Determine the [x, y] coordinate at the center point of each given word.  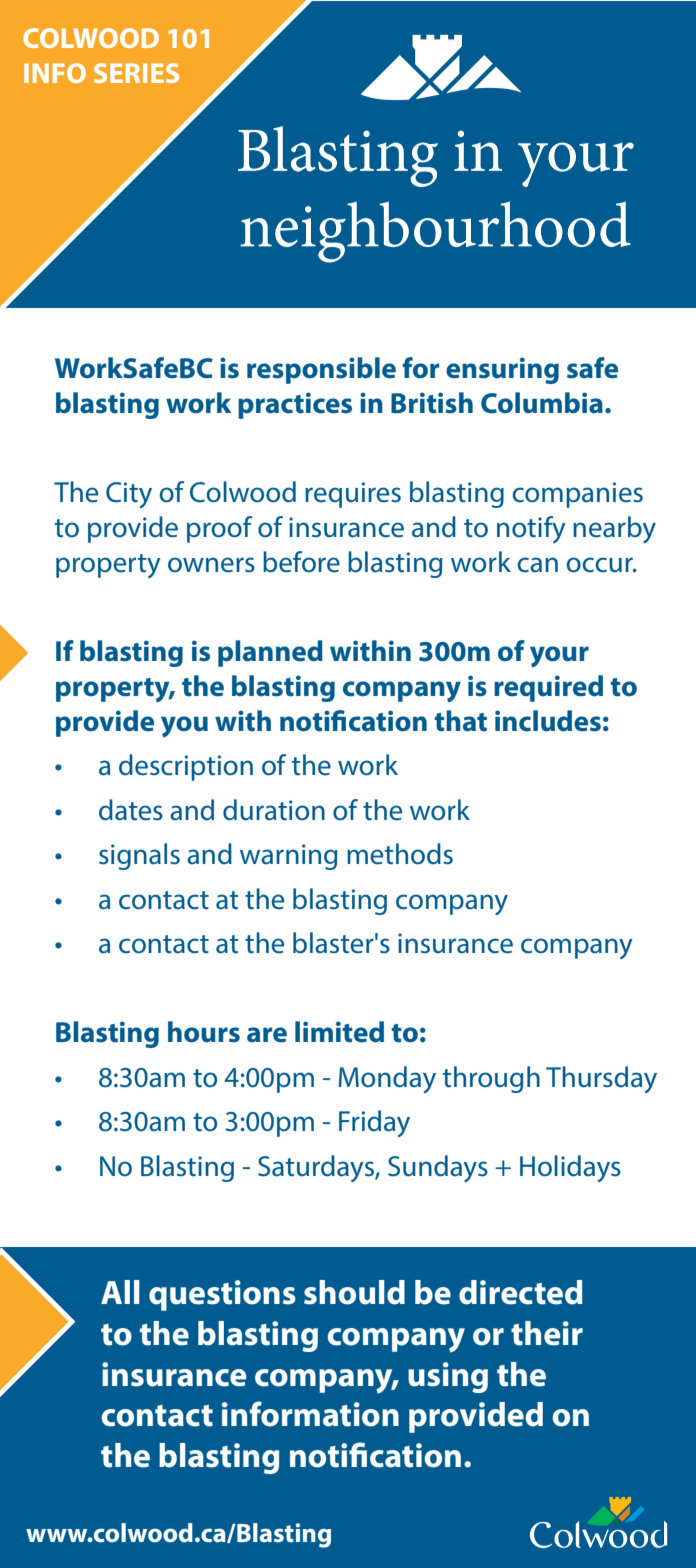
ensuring [502, 370]
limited [339, 1032]
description [186, 767]
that [461, 721]
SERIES [136, 73]
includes [548, 721]
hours [204, 1032]
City [129, 495]
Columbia [542, 403]
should [354, 1292]
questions [222, 1295]
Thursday [601, 1079]
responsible [321, 370]
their [547, 1333]
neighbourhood [435, 232]
